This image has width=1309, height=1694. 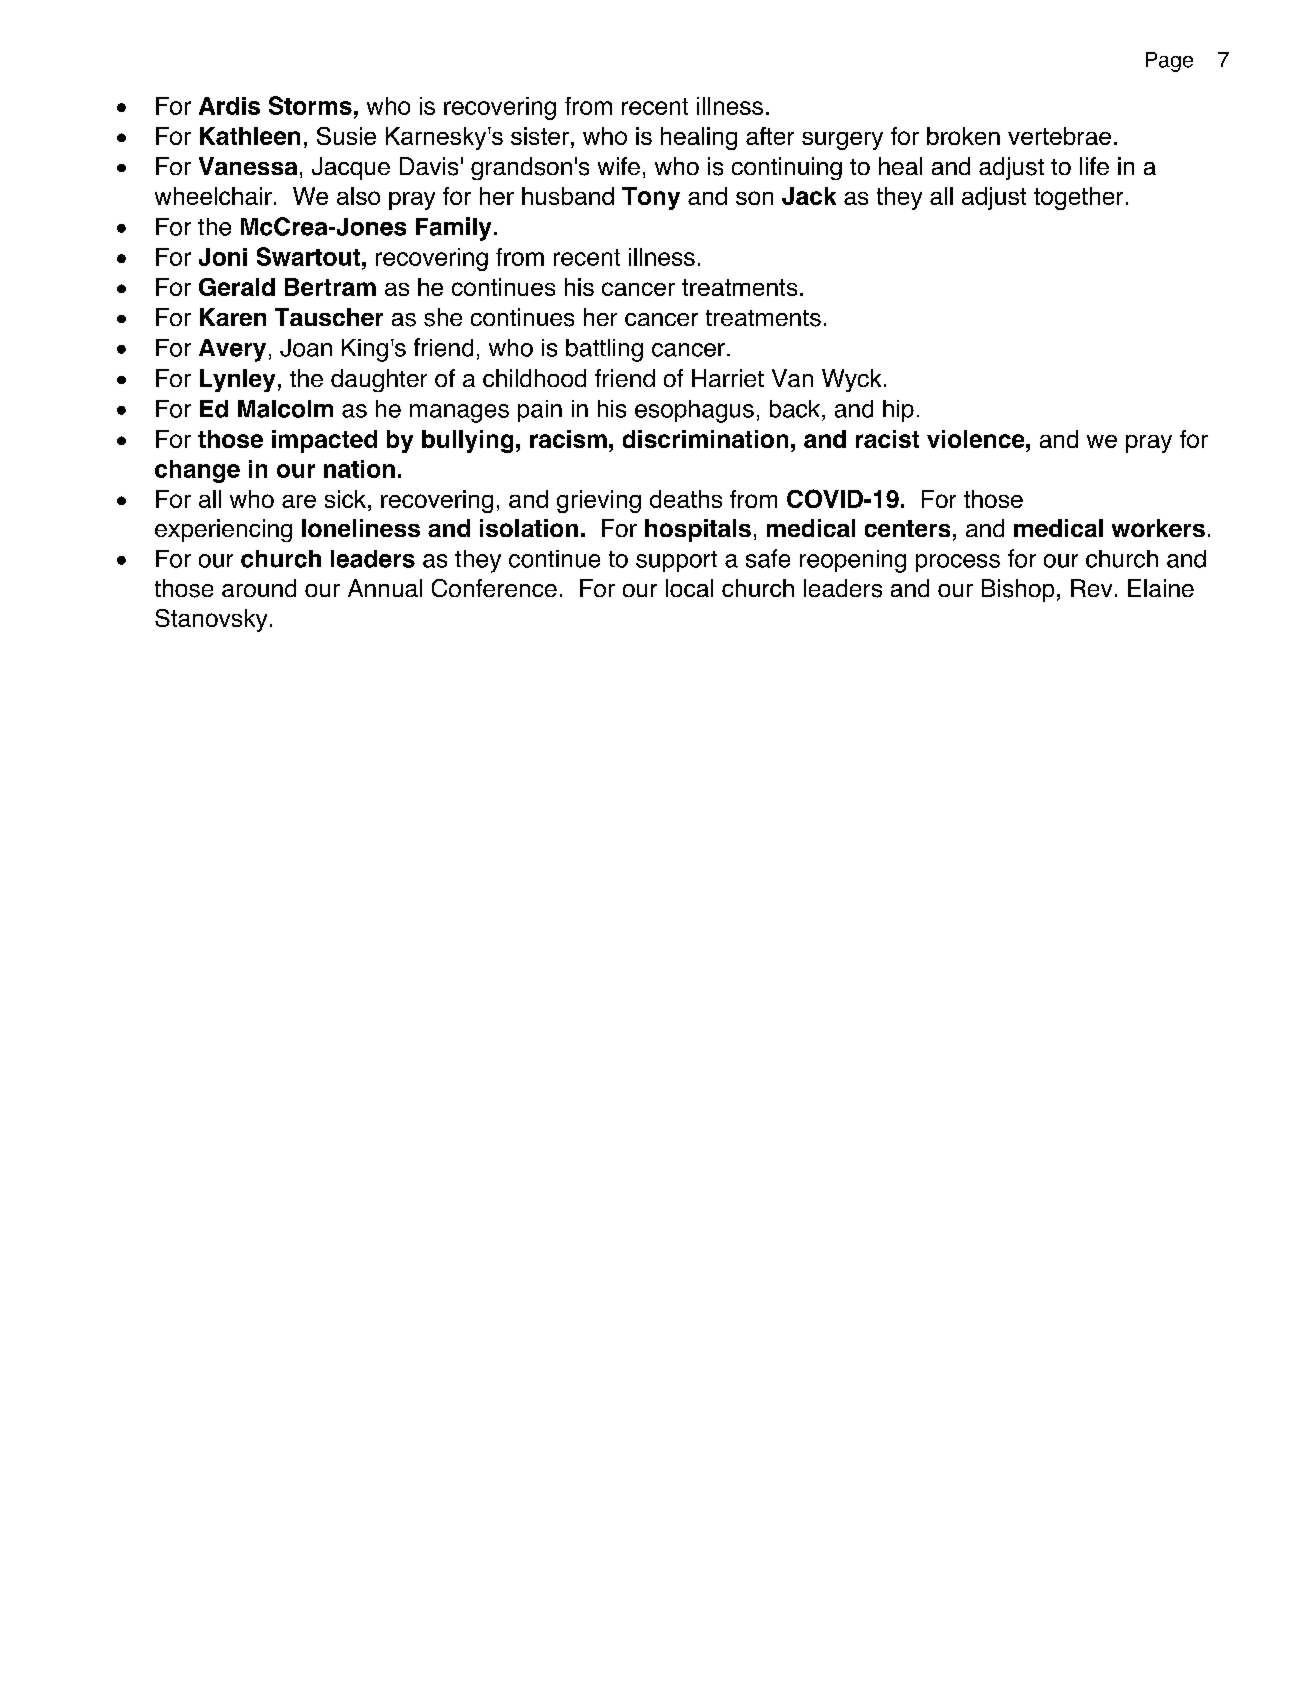 What do you see at coordinates (310, 105) in the image?
I see `Storms` at bounding box center [310, 105].
